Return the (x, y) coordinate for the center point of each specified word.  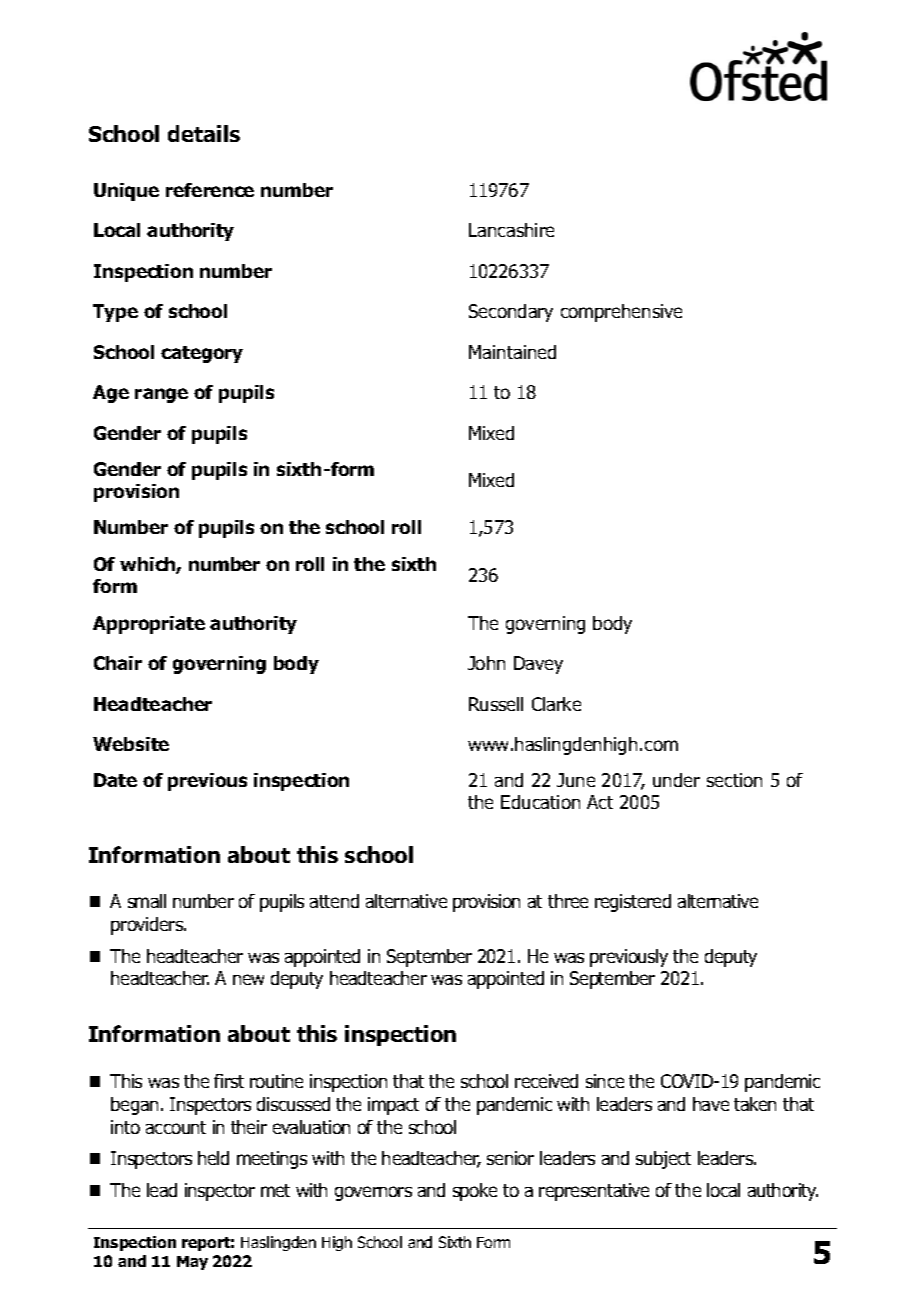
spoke (475, 1192)
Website (131, 744)
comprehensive (621, 313)
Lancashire (511, 230)
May (192, 1263)
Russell (496, 704)
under (676, 780)
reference (210, 190)
